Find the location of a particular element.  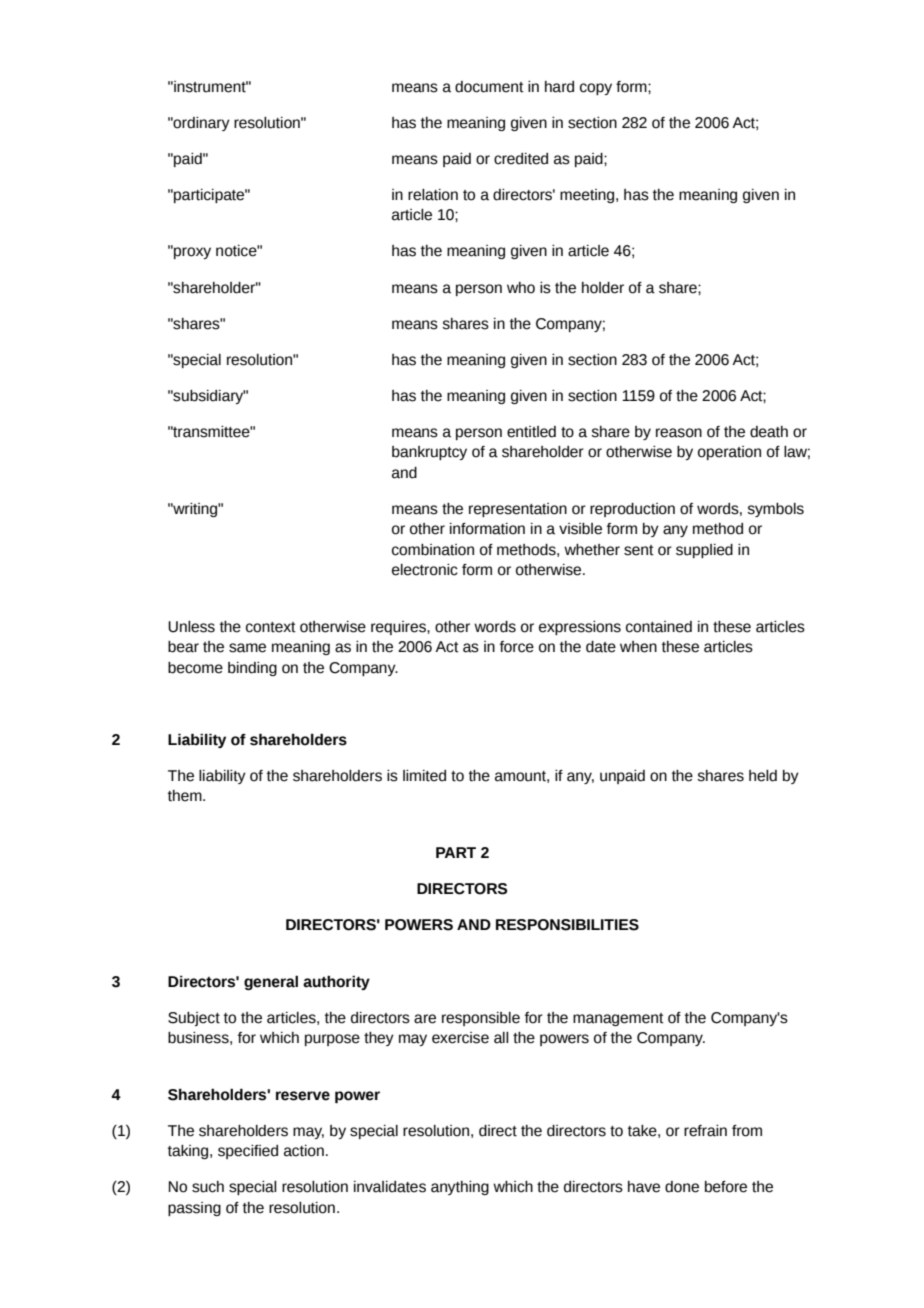

specified is located at coordinates (248, 1152).
